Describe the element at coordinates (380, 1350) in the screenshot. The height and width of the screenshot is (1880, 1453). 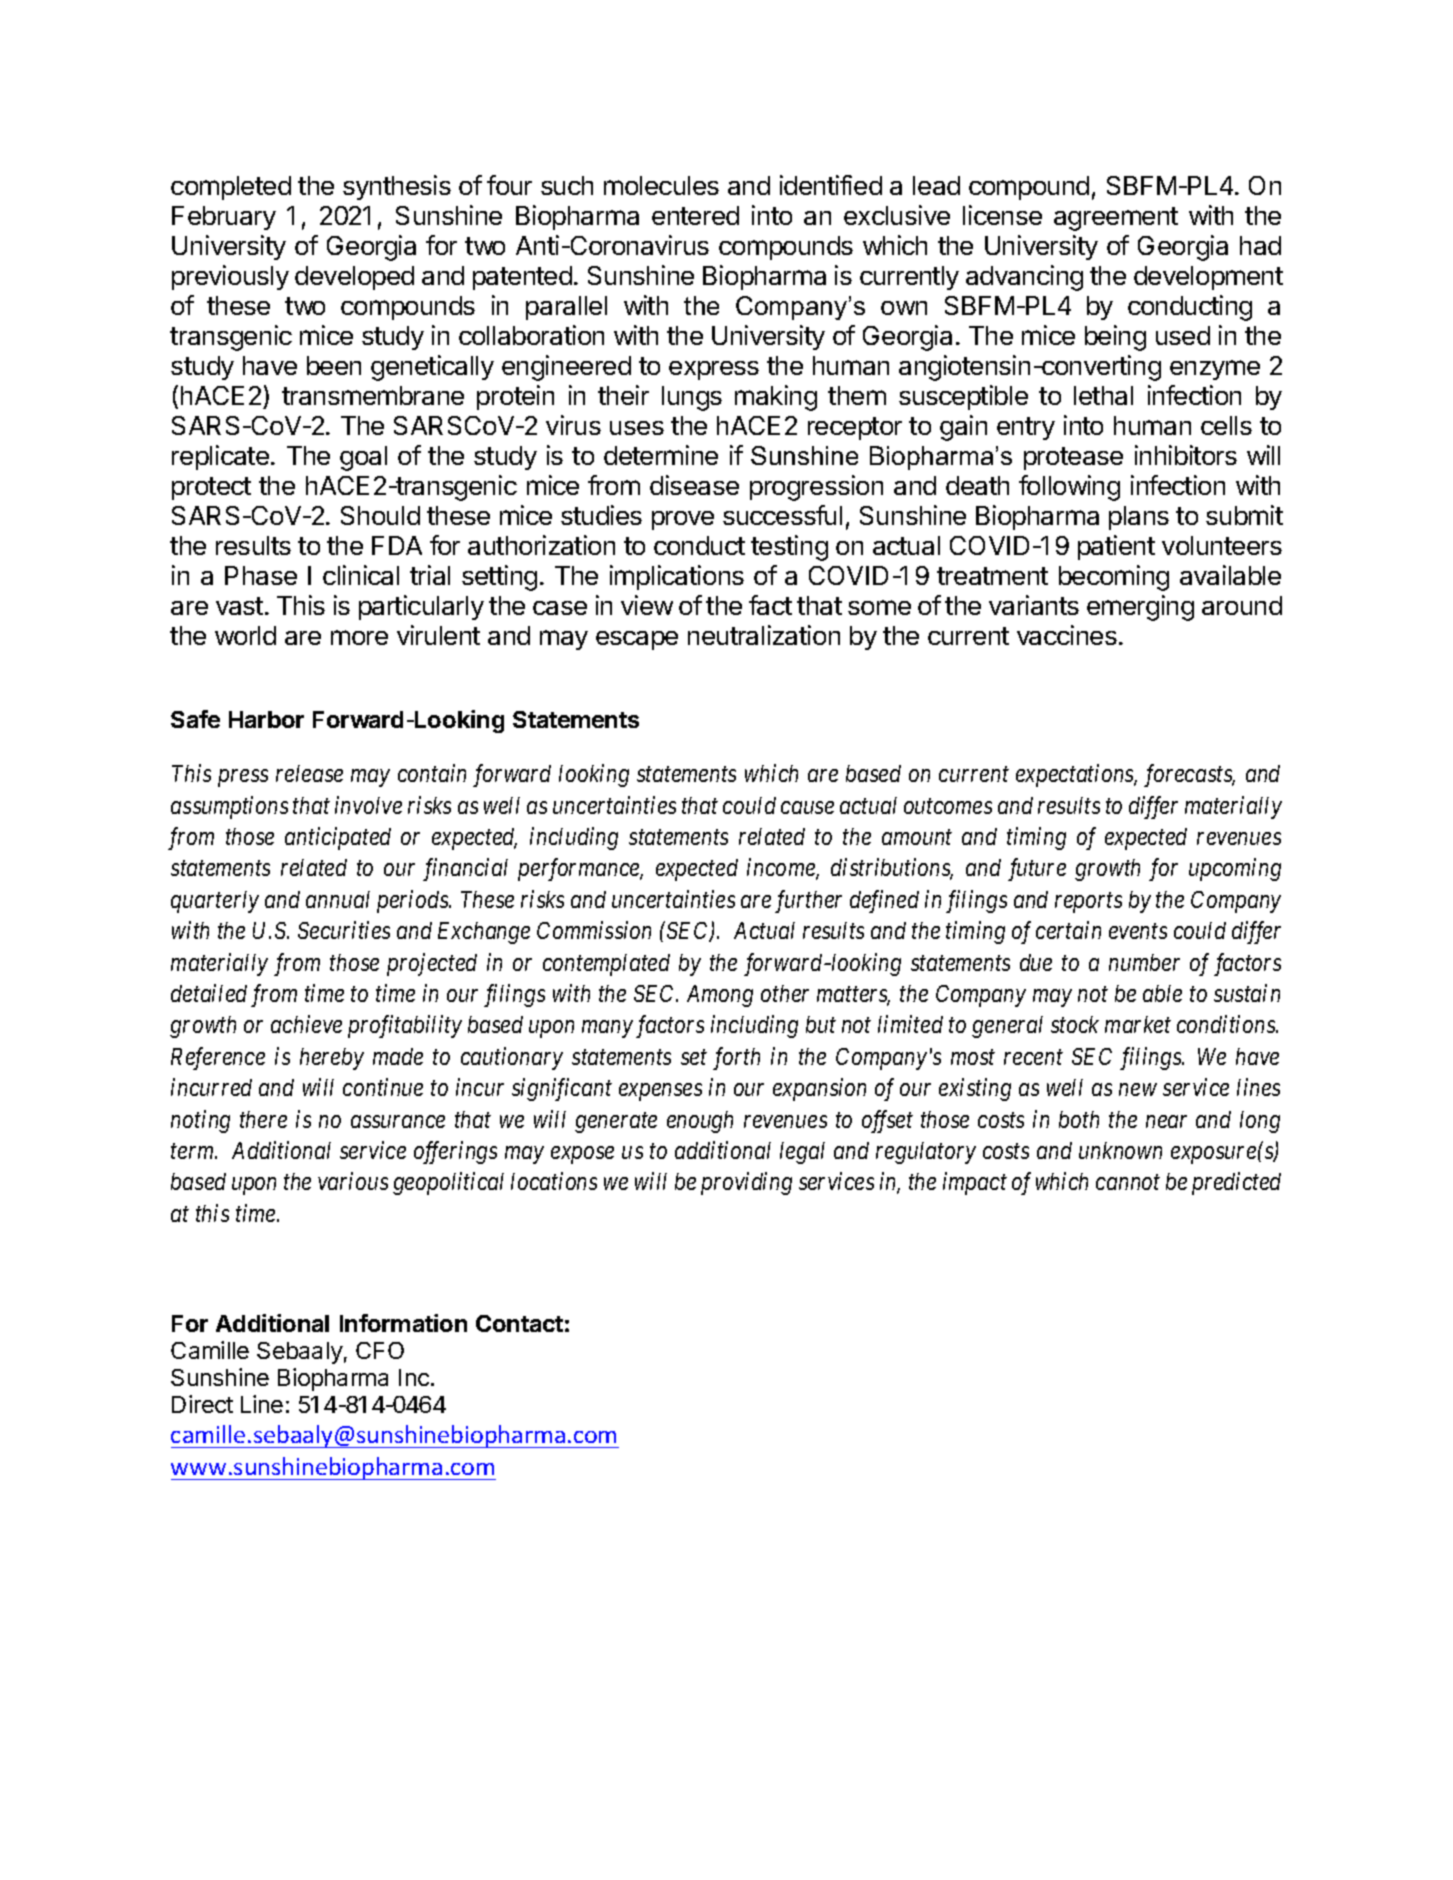
I see `CFO` at that location.
